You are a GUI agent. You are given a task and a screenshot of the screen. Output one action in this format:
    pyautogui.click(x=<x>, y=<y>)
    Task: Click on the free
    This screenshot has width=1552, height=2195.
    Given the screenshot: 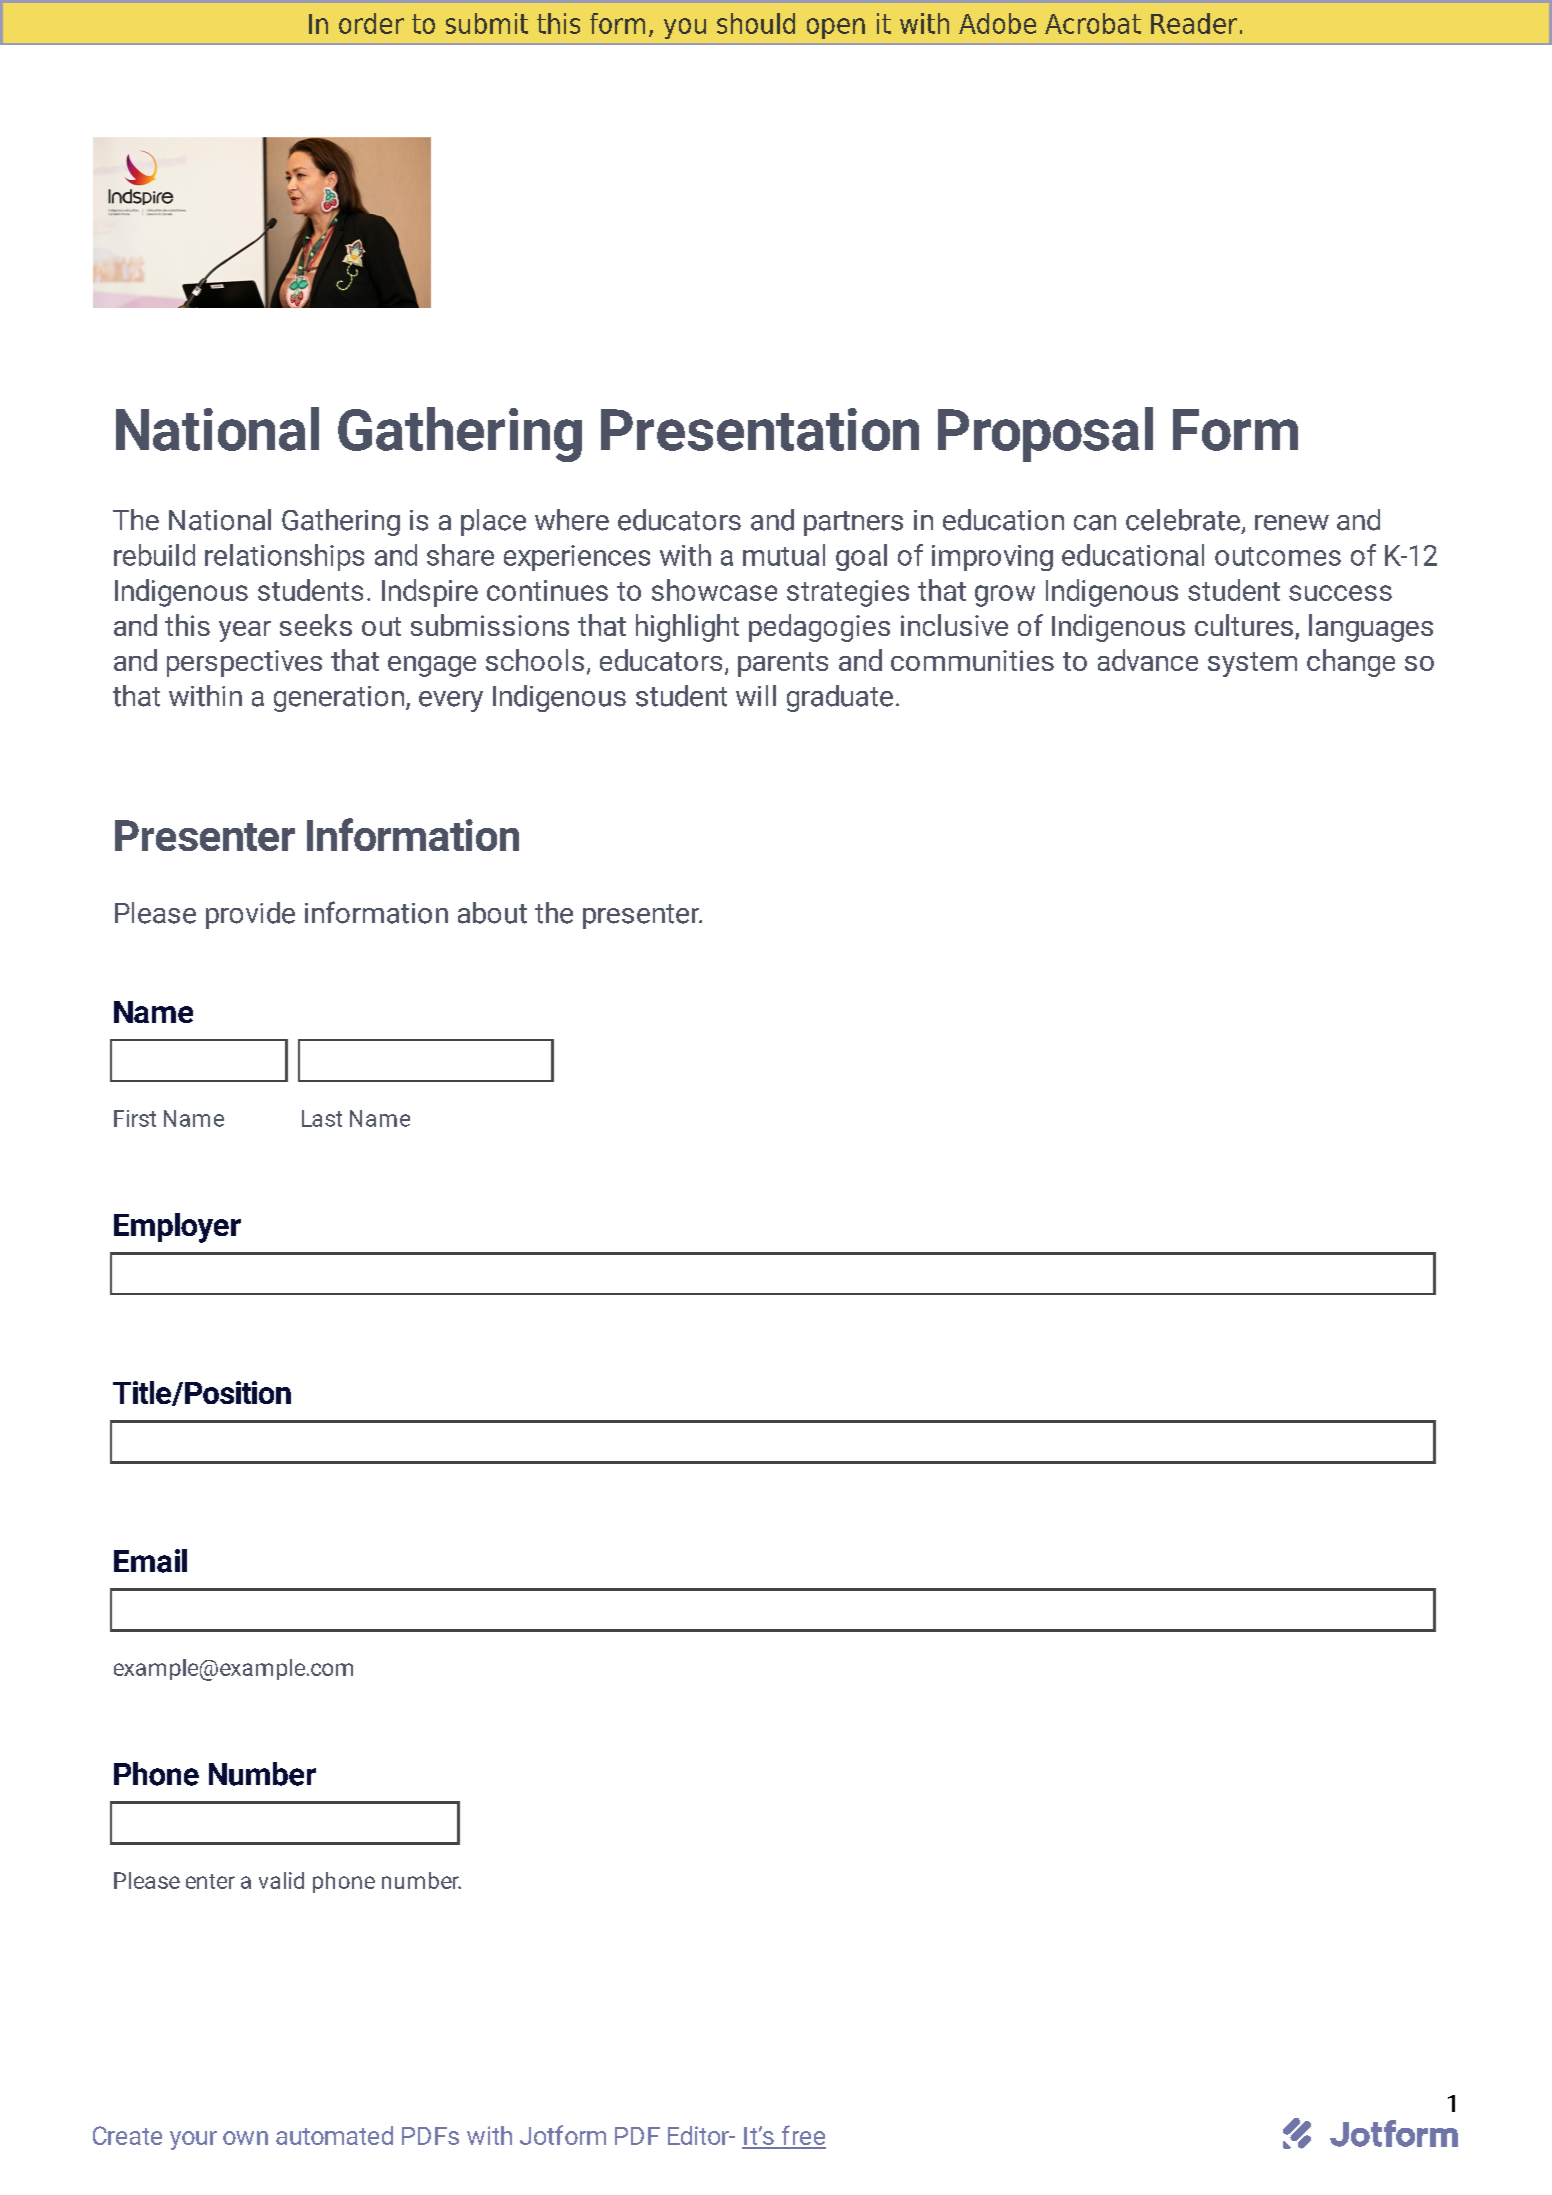 What is the action you would take?
    pyautogui.click(x=802, y=2136)
